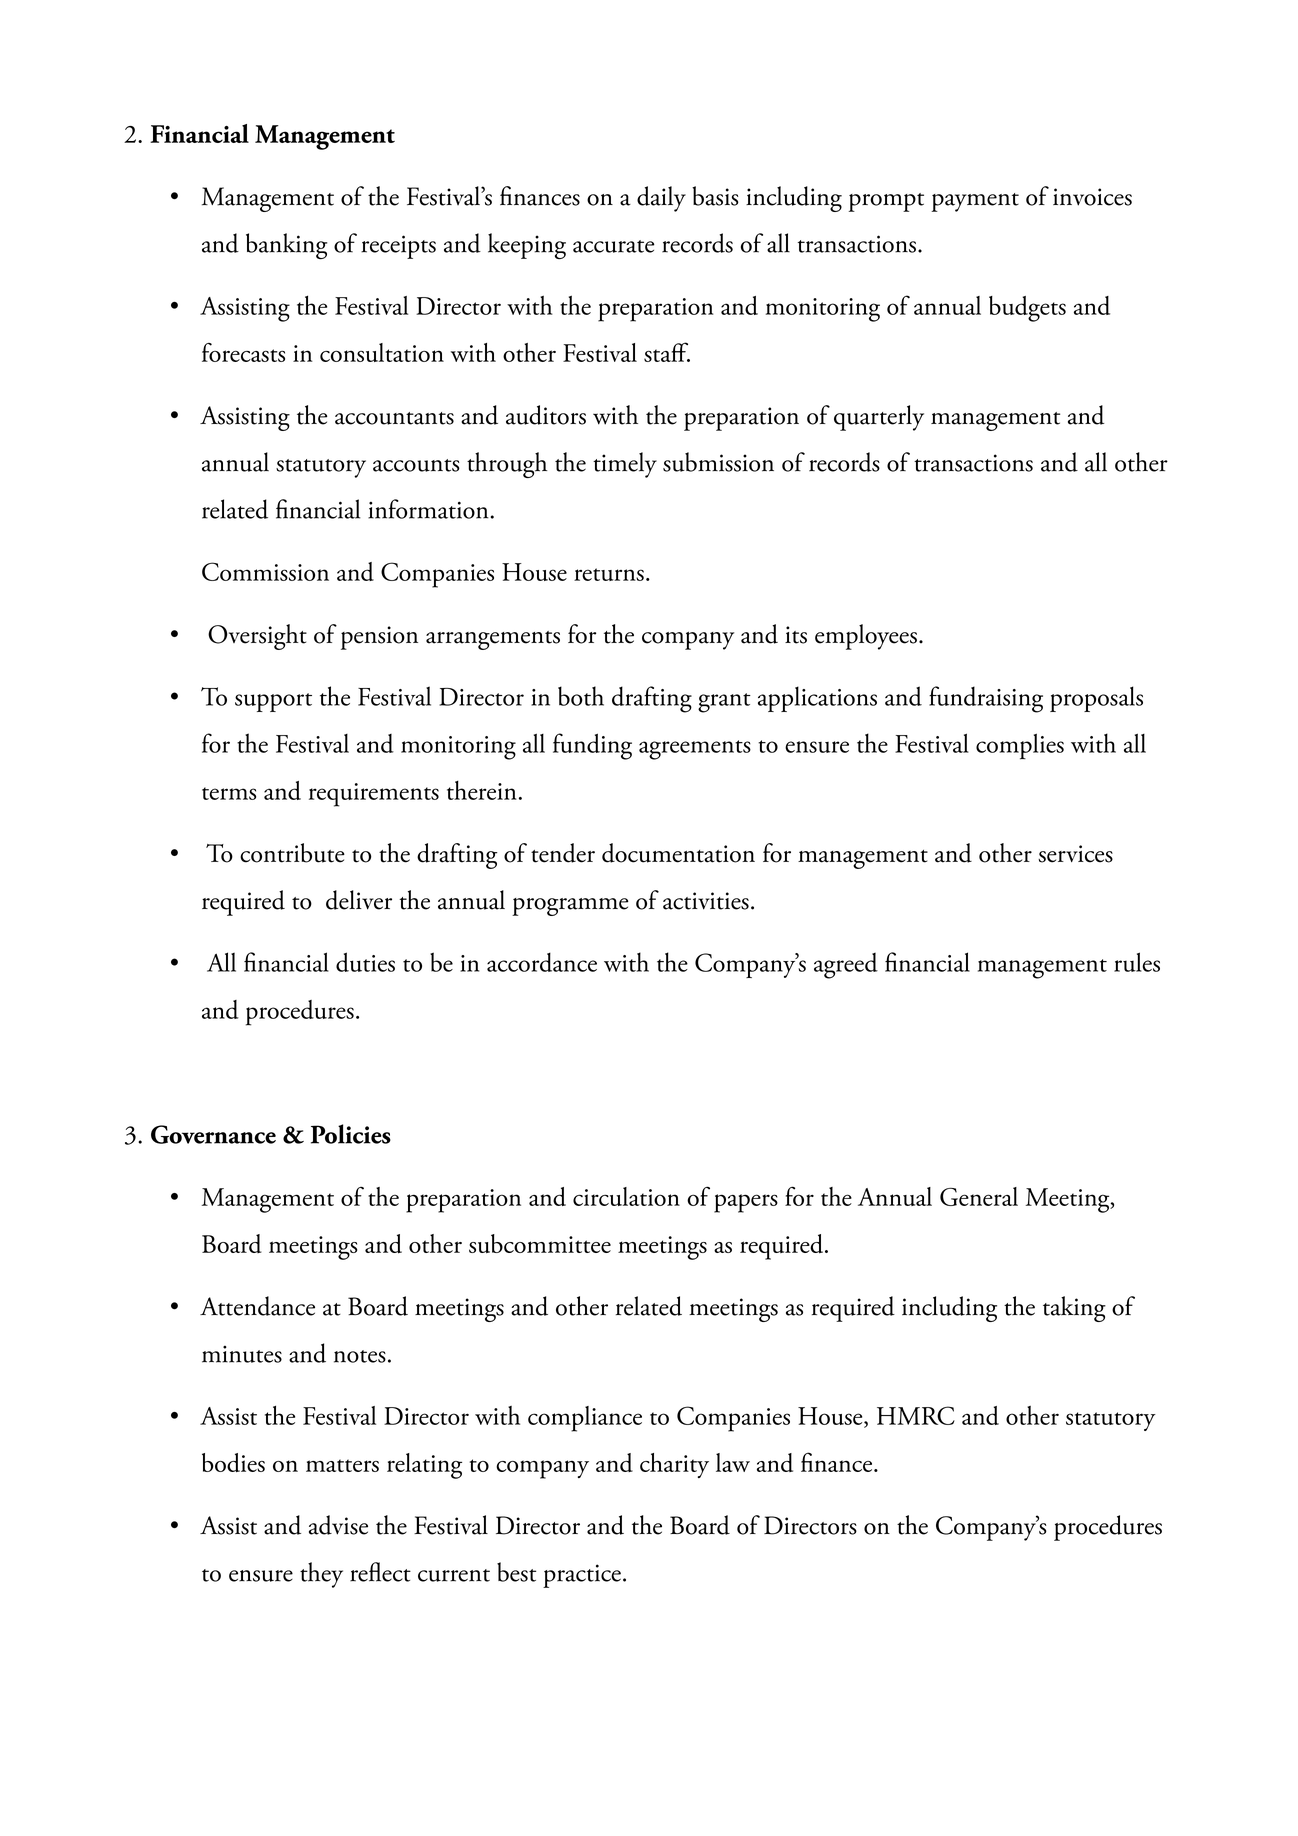  I want to click on services, so click(1075, 854).
